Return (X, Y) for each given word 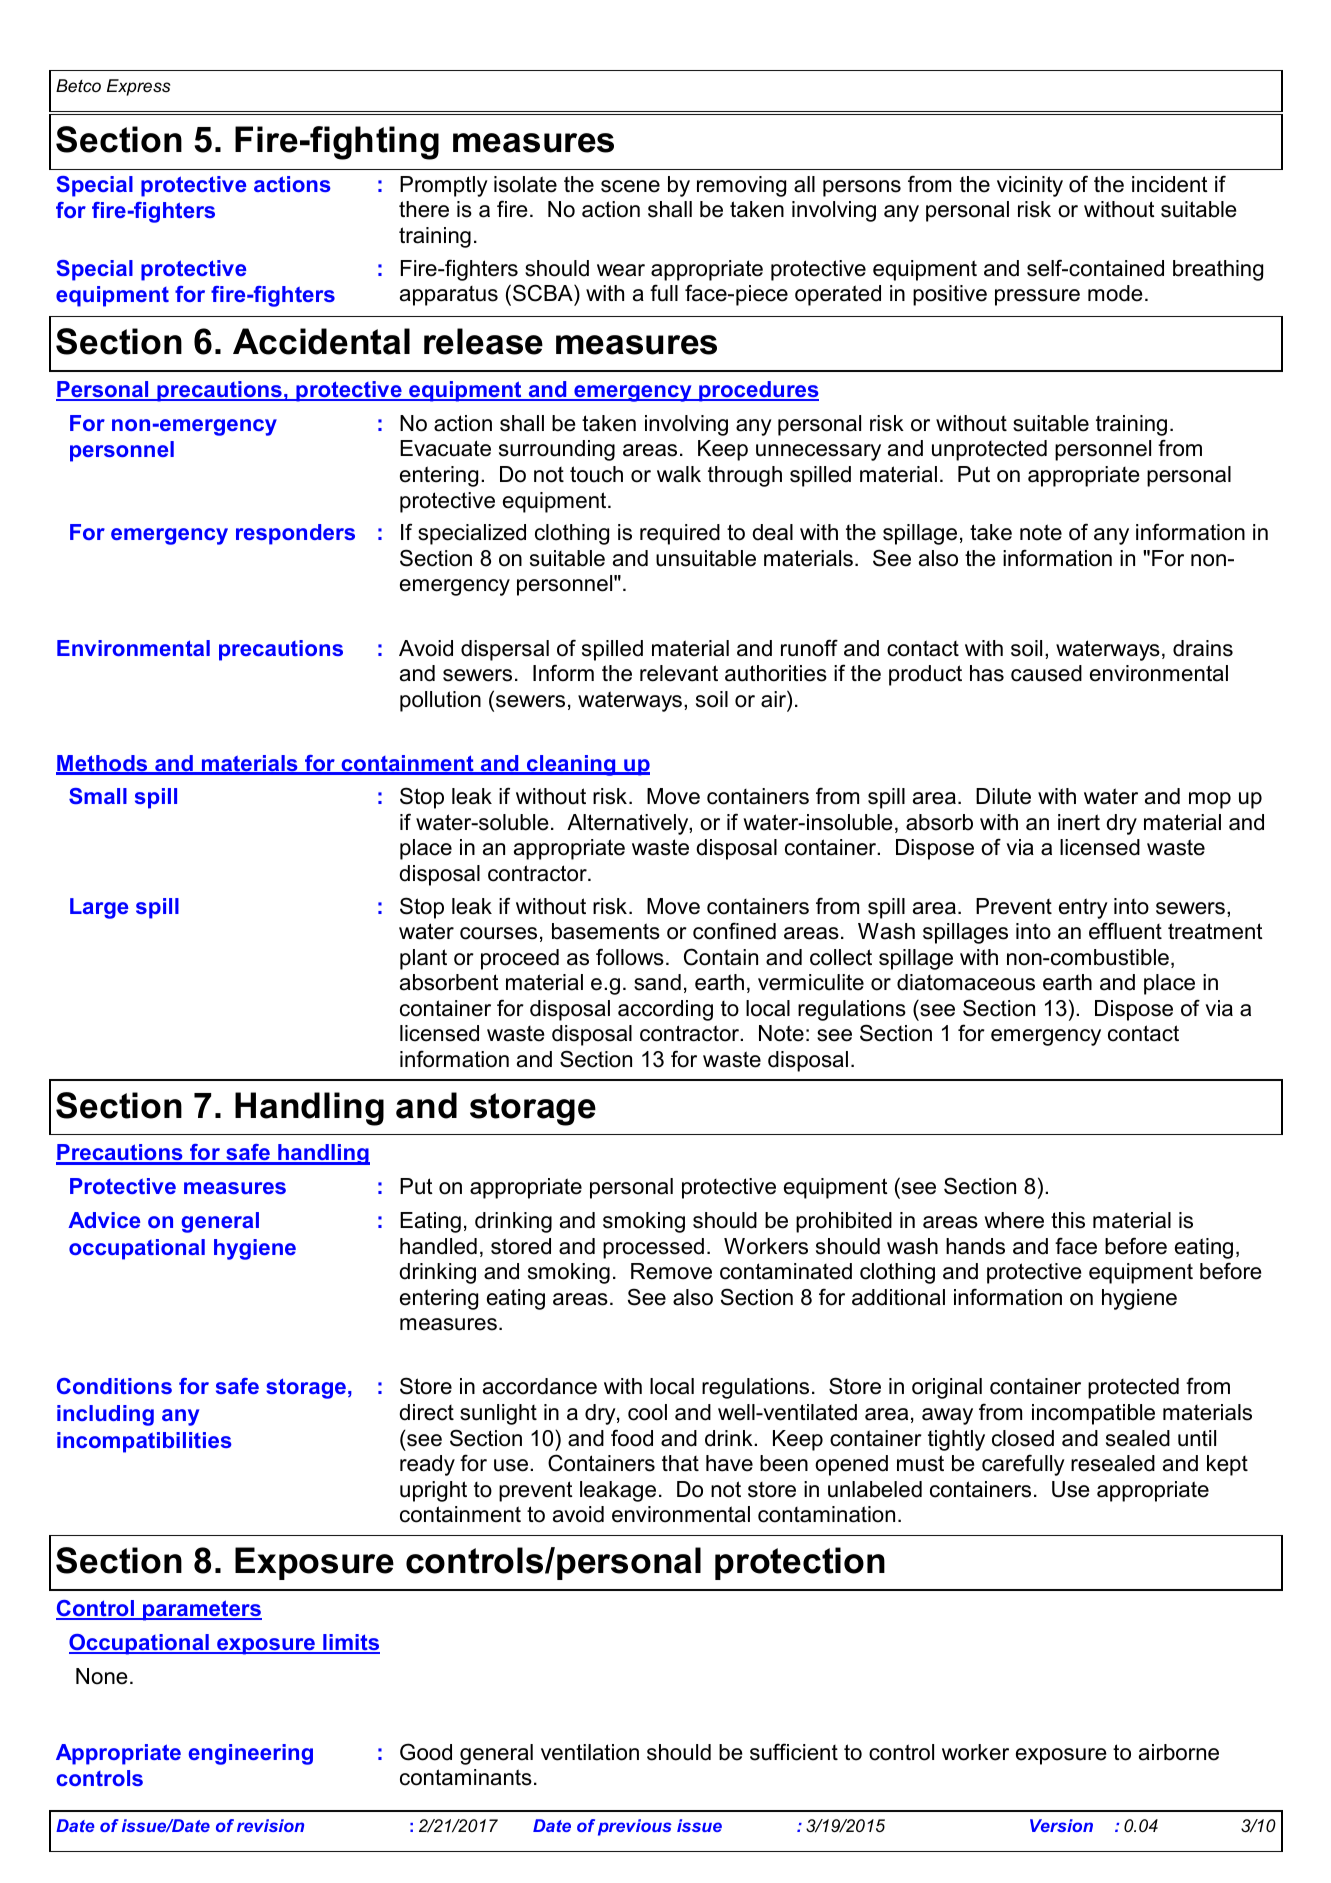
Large (99, 908)
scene (630, 186)
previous (635, 1827)
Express (138, 87)
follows (630, 957)
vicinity (1030, 186)
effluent (1125, 931)
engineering (251, 1754)
